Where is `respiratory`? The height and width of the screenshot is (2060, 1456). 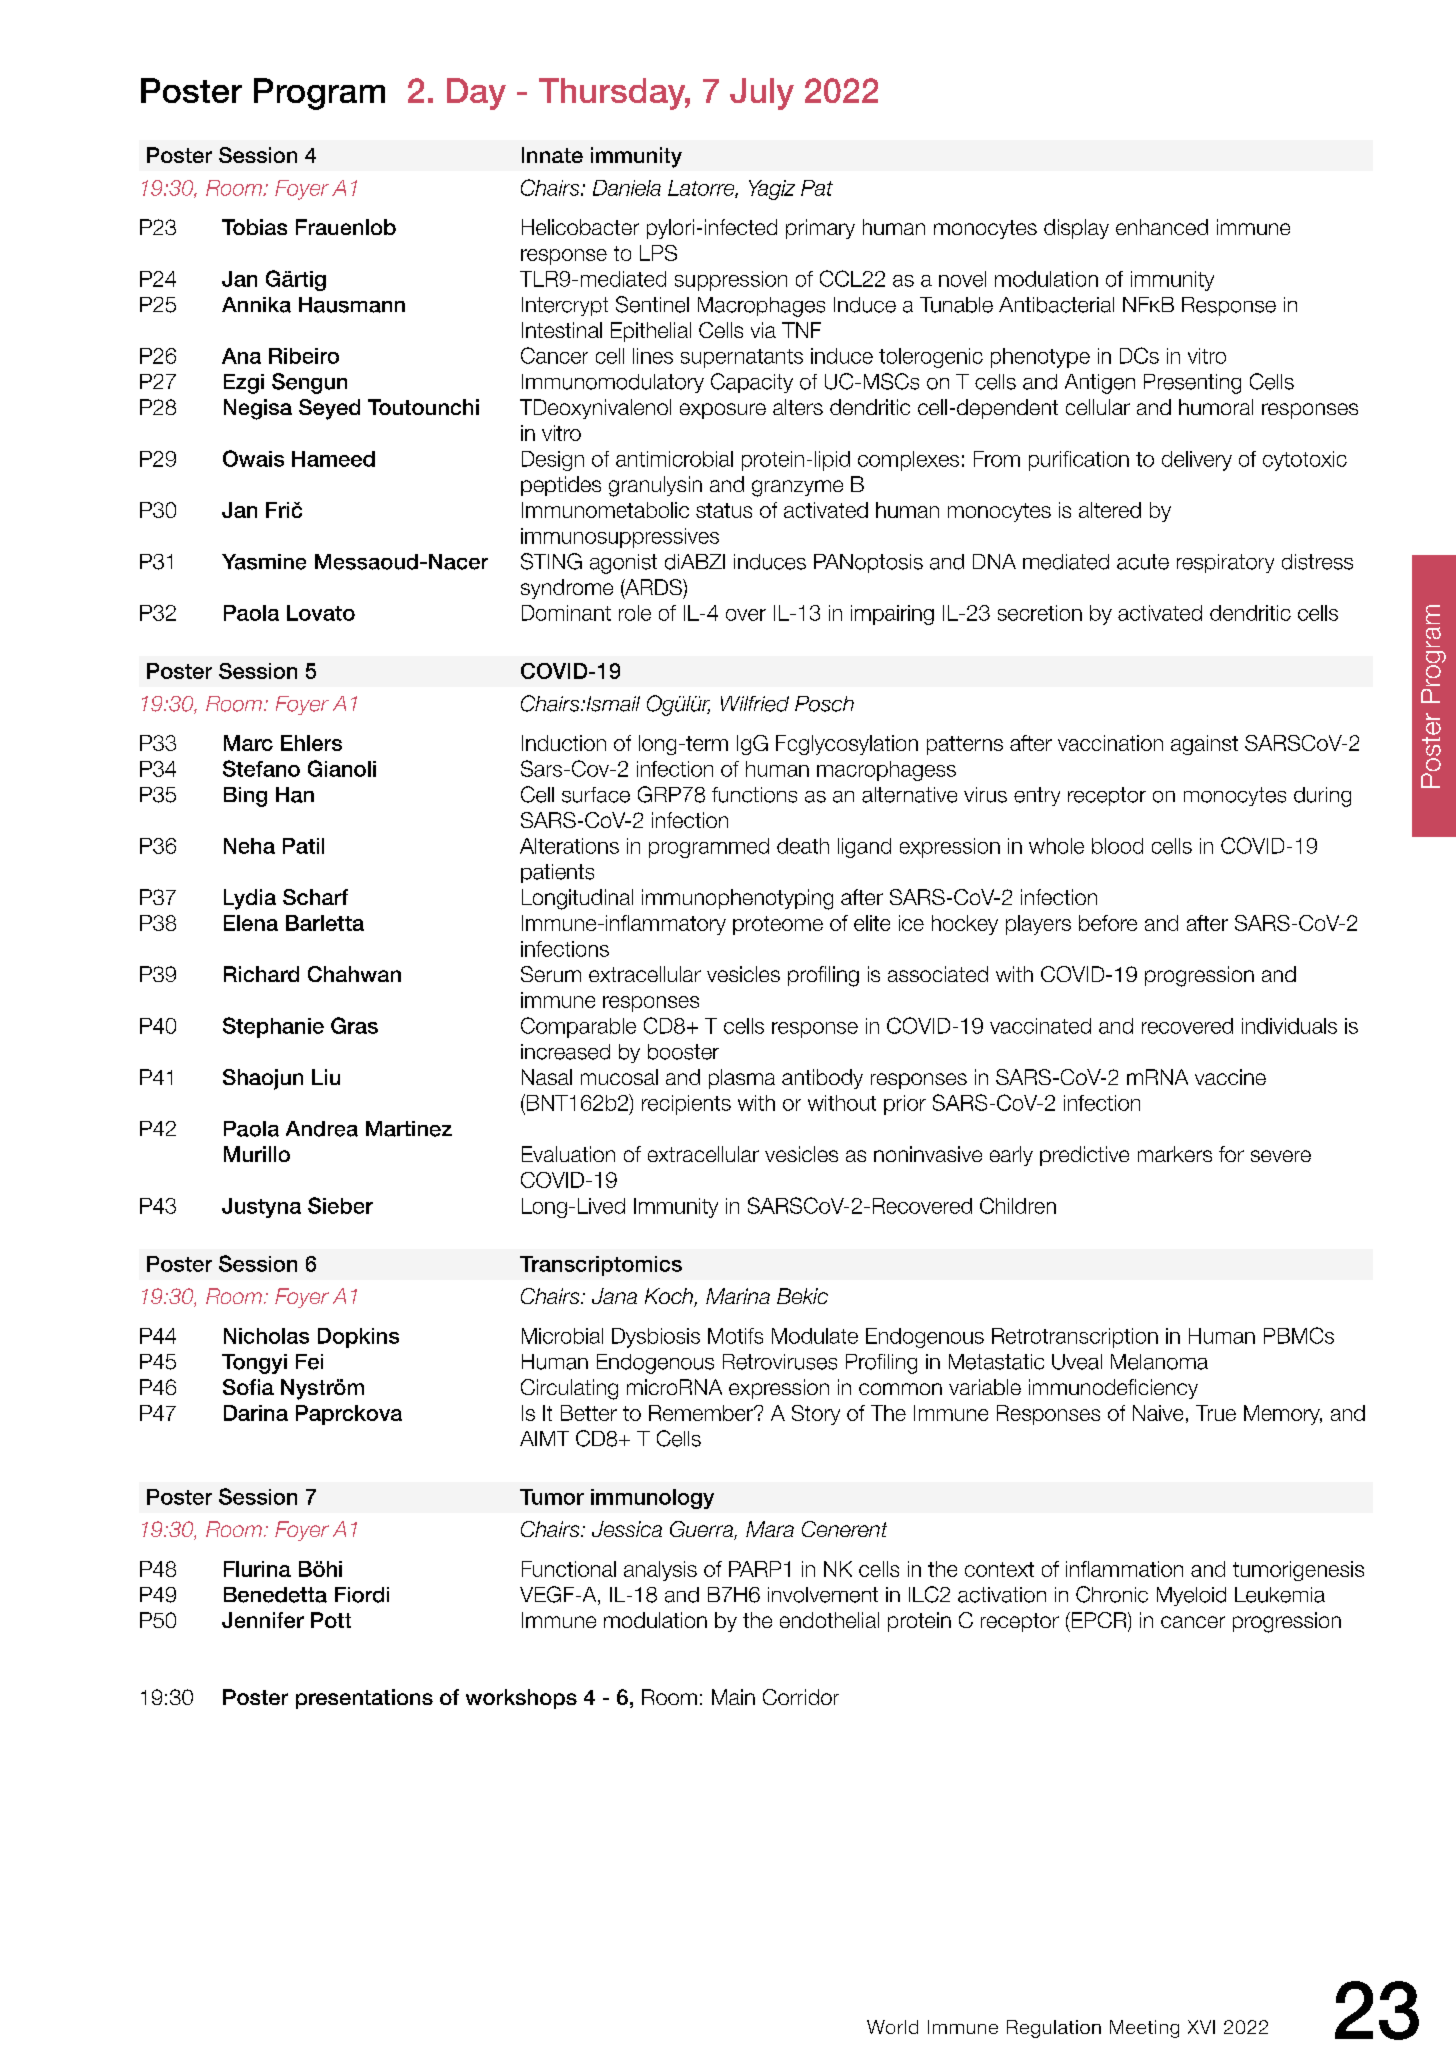 respiratory is located at coordinates (1225, 563).
